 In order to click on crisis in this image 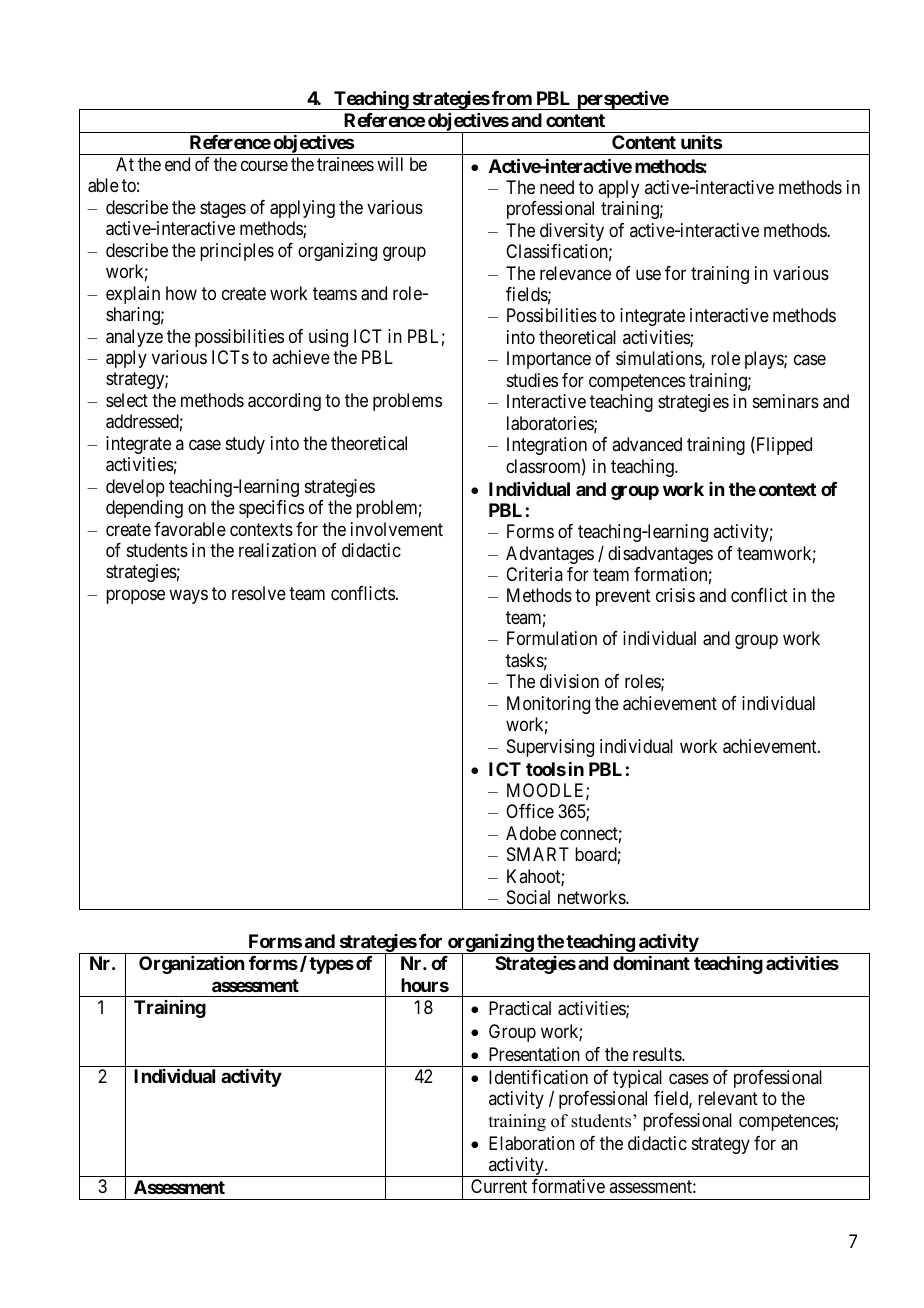, I will do `click(675, 595)`.
